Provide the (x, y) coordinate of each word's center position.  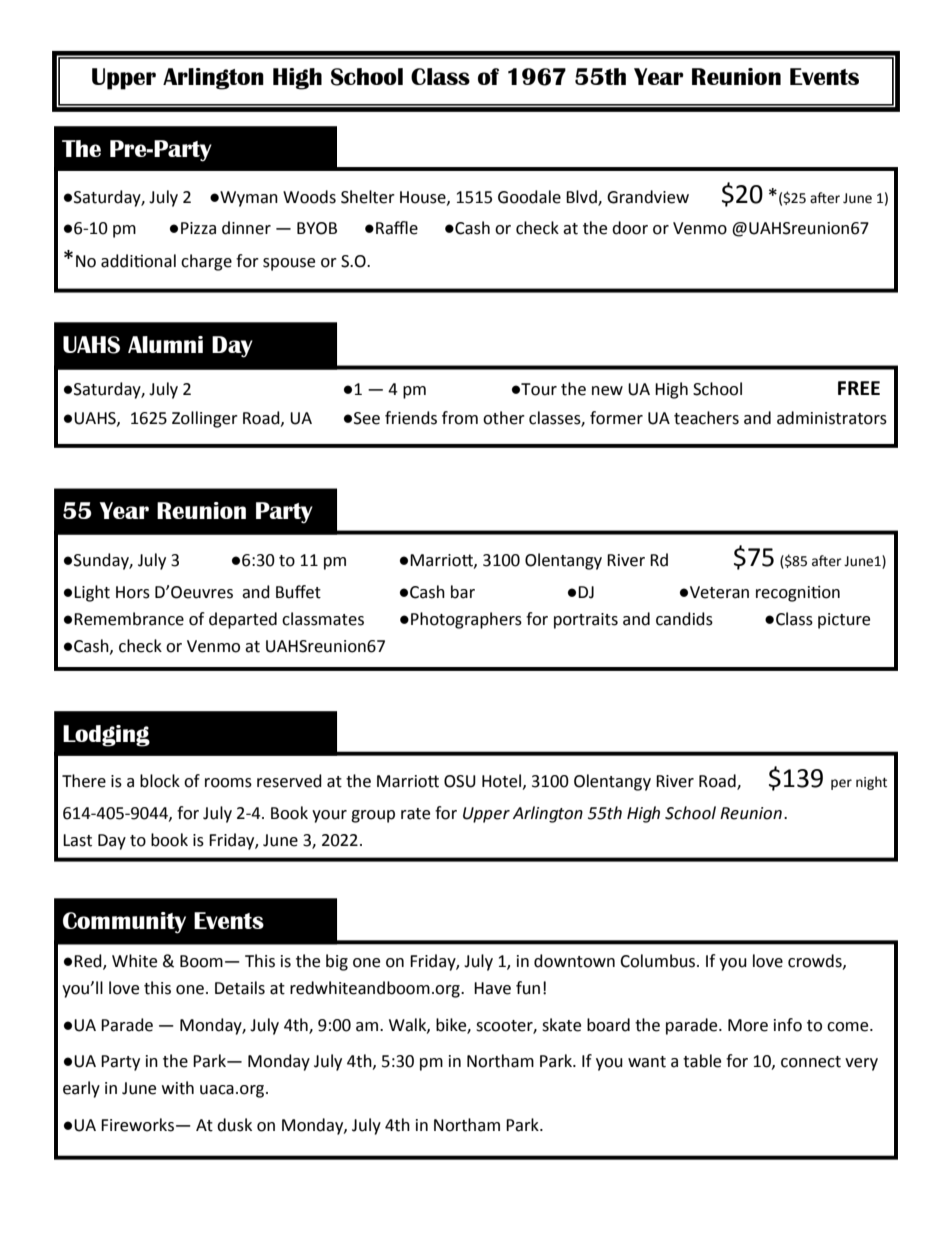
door (630, 228)
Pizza (198, 228)
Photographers (466, 620)
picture (844, 621)
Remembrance (129, 619)
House (424, 198)
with (178, 1088)
